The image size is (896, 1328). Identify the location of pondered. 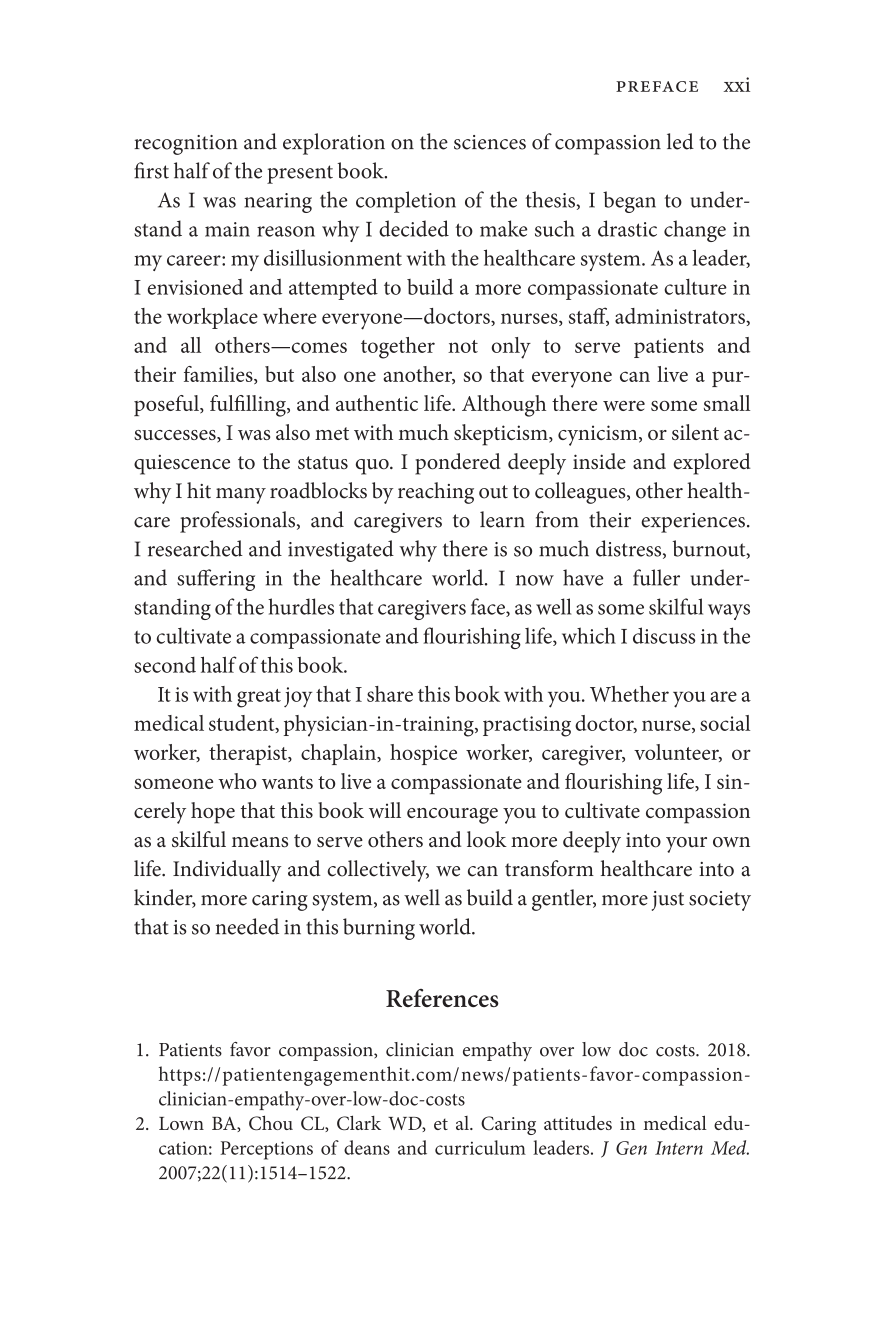
(458, 464).
